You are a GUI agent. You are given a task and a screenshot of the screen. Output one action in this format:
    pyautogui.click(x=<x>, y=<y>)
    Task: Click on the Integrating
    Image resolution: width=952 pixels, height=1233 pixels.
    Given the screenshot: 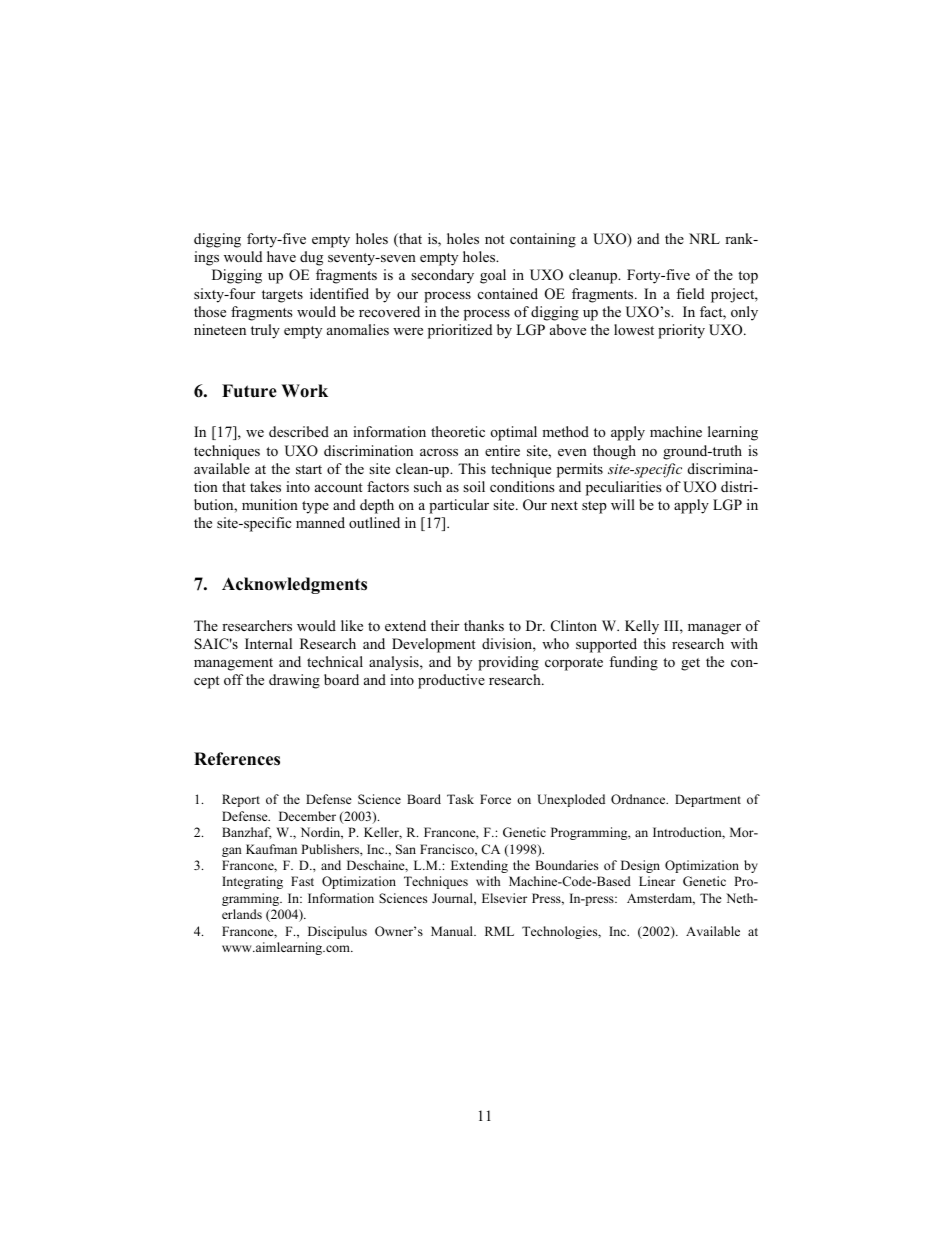 What is the action you would take?
    pyautogui.click(x=252, y=882)
